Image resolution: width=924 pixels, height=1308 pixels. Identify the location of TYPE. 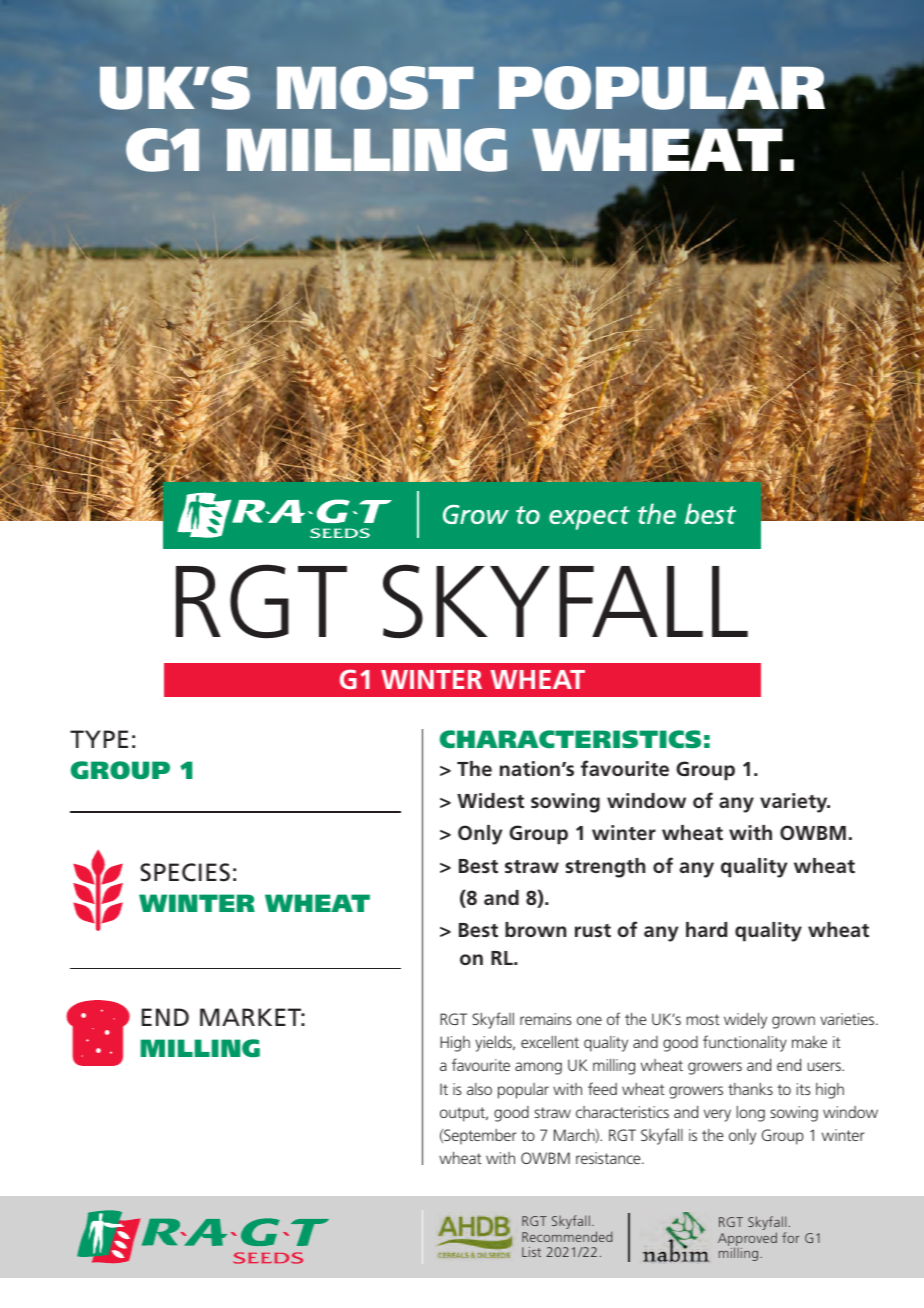
(99, 739).
